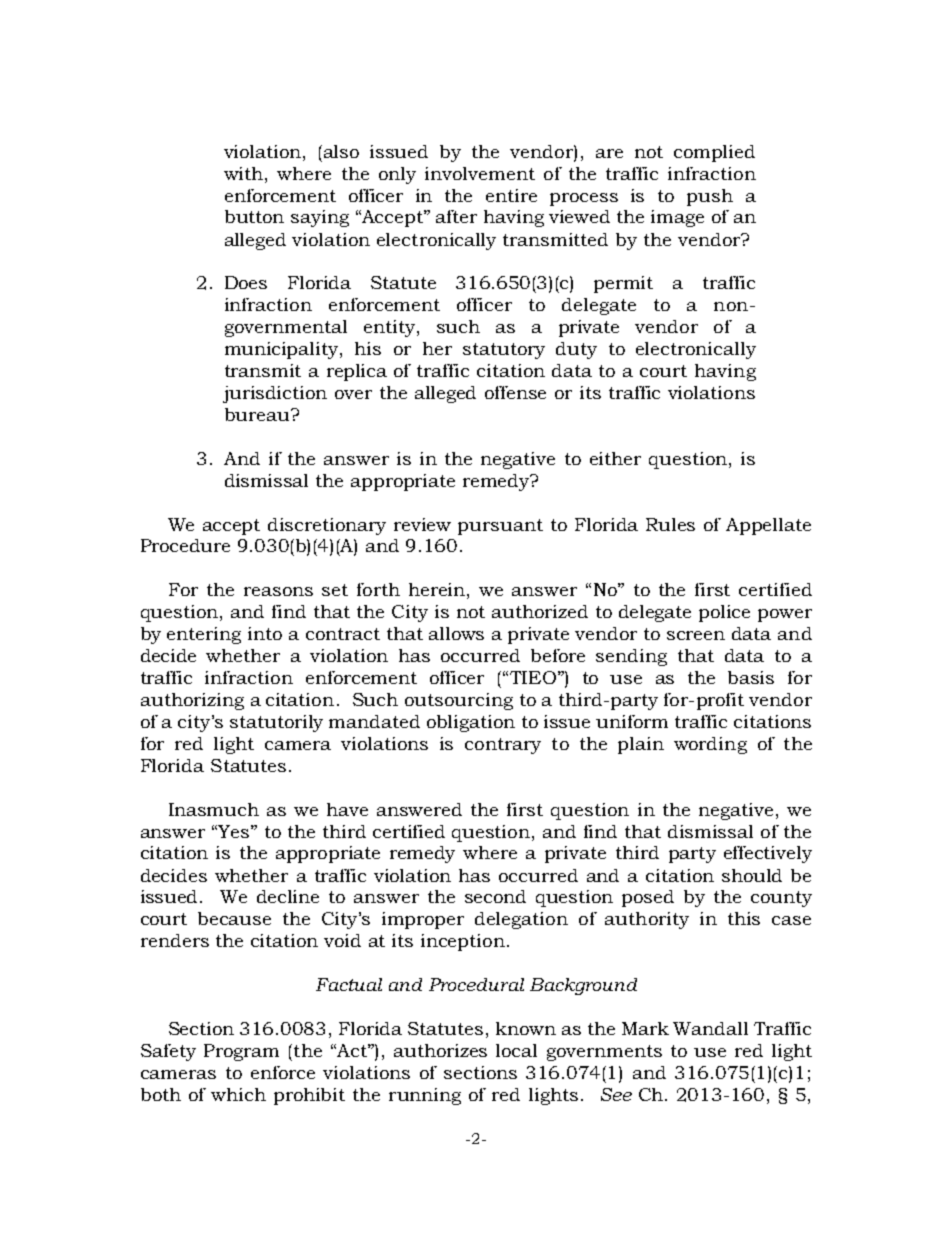 The width and height of the document is (952, 1233). What do you see at coordinates (245, 173) in the document?
I see `with` at bounding box center [245, 173].
